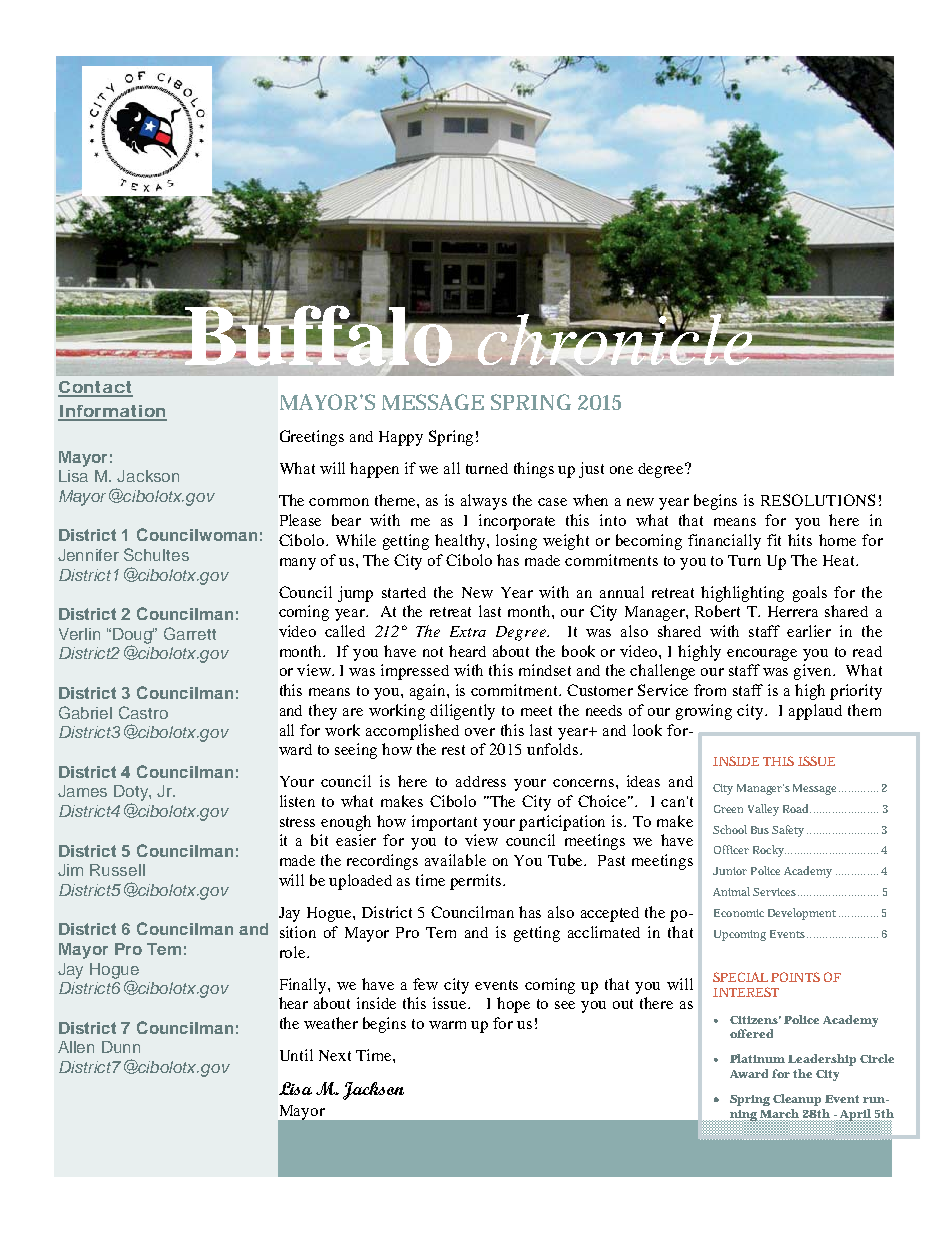 The image size is (952, 1233). Describe the element at coordinates (121, 1047) in the screenshot. I see `Dunn` at that location.
